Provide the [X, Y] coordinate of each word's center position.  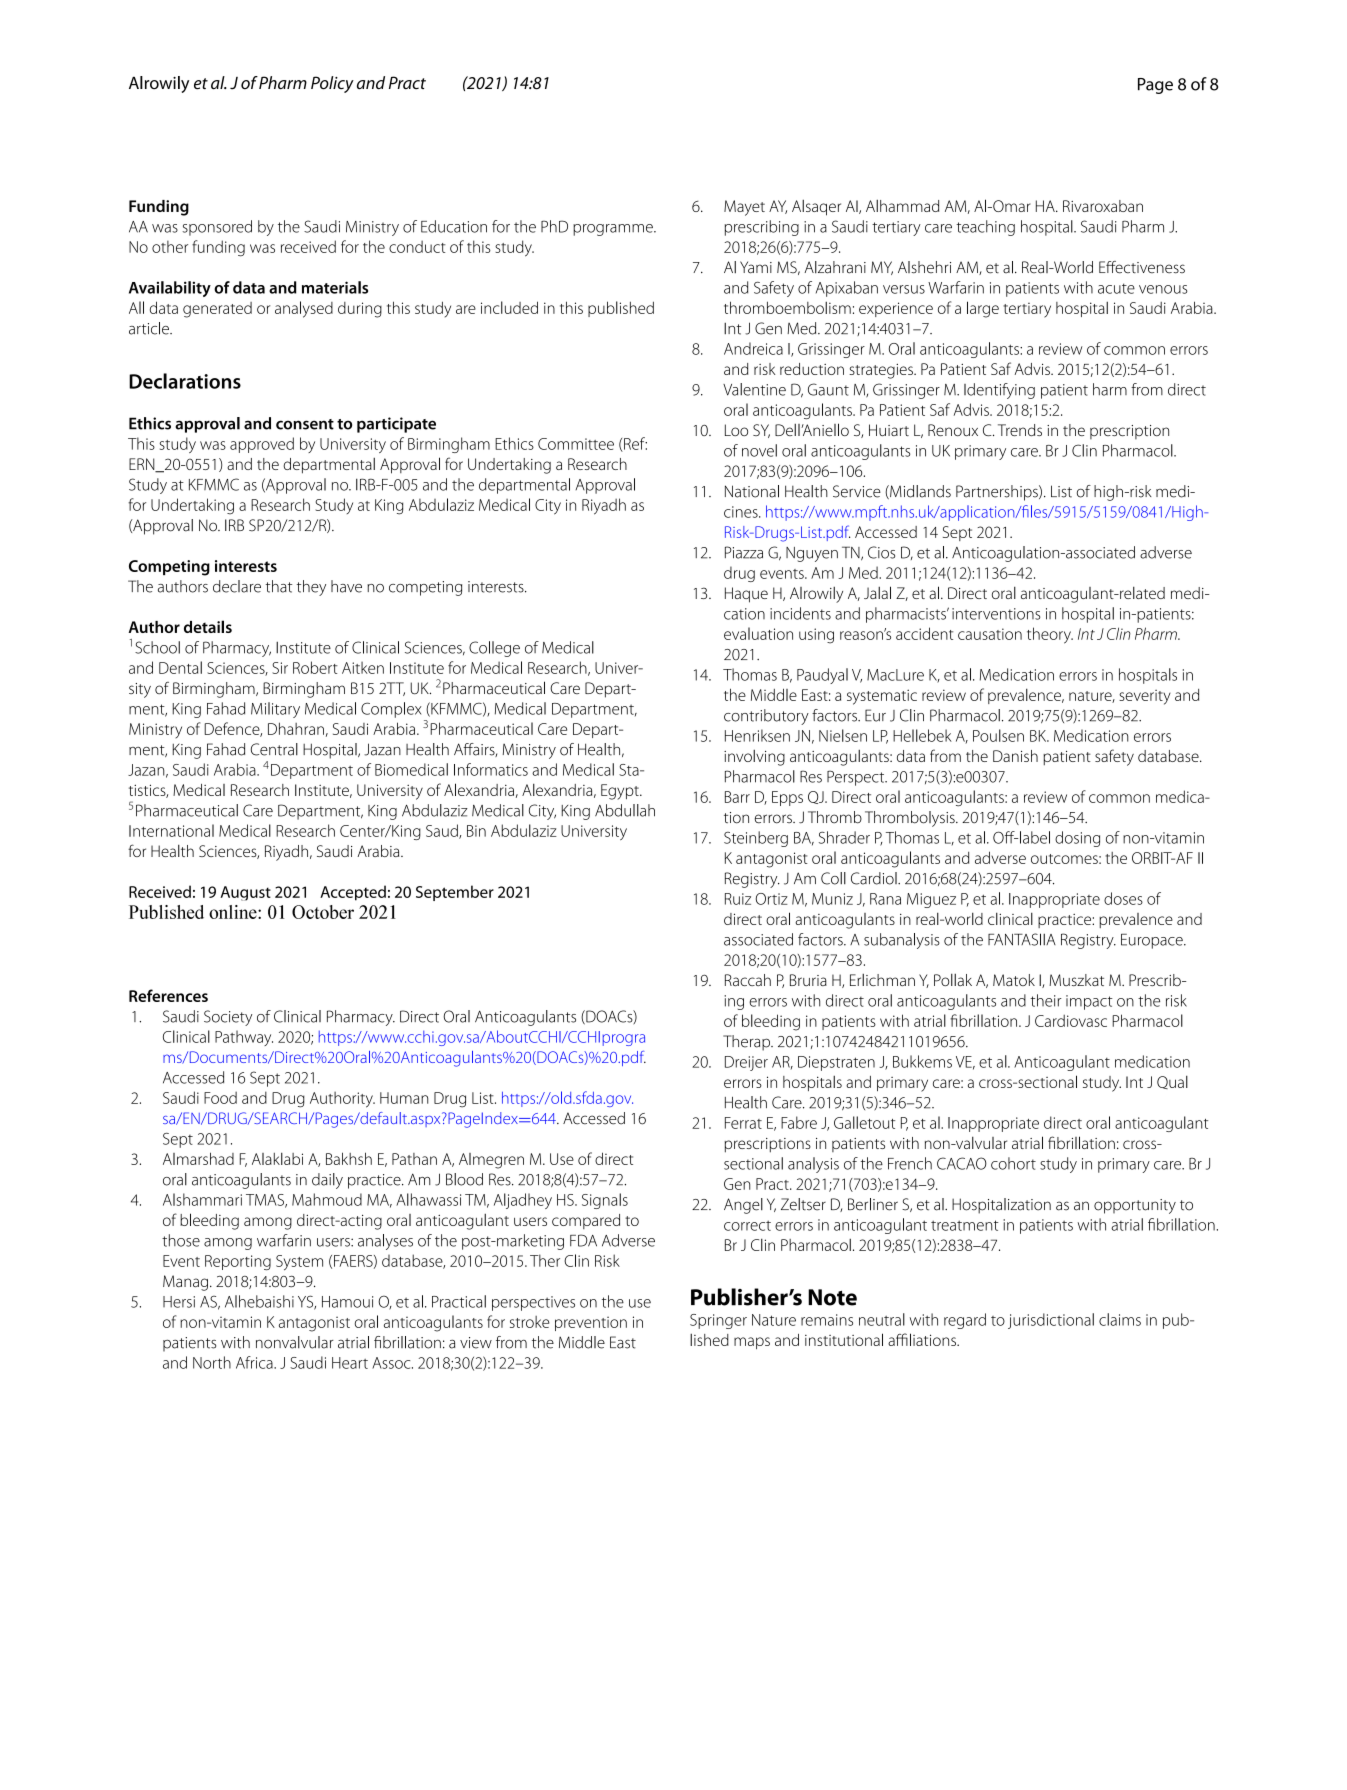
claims [1120, 1319]
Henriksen [757, 735]
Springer [718, 1321]
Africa [255, 1362]
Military [275, 710]
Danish [1015, 756]
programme [614, 230]
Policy [332, 84]
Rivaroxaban [1103, 206]
